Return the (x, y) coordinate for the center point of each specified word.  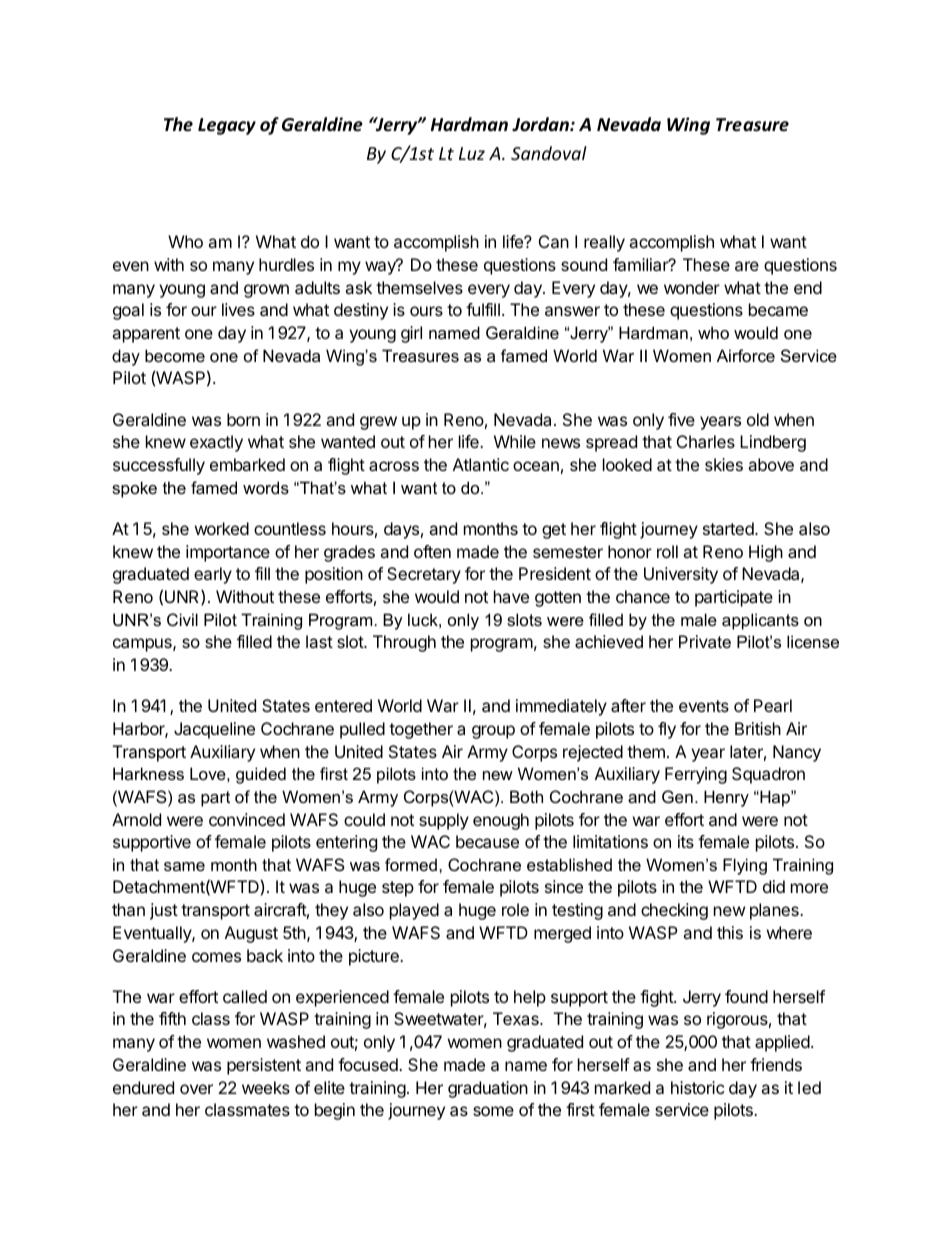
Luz (472, 153)
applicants (760, 621)
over (196, 1089)
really (604, 243)
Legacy (227, 126)
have (511, 596)
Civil (182, 619)
